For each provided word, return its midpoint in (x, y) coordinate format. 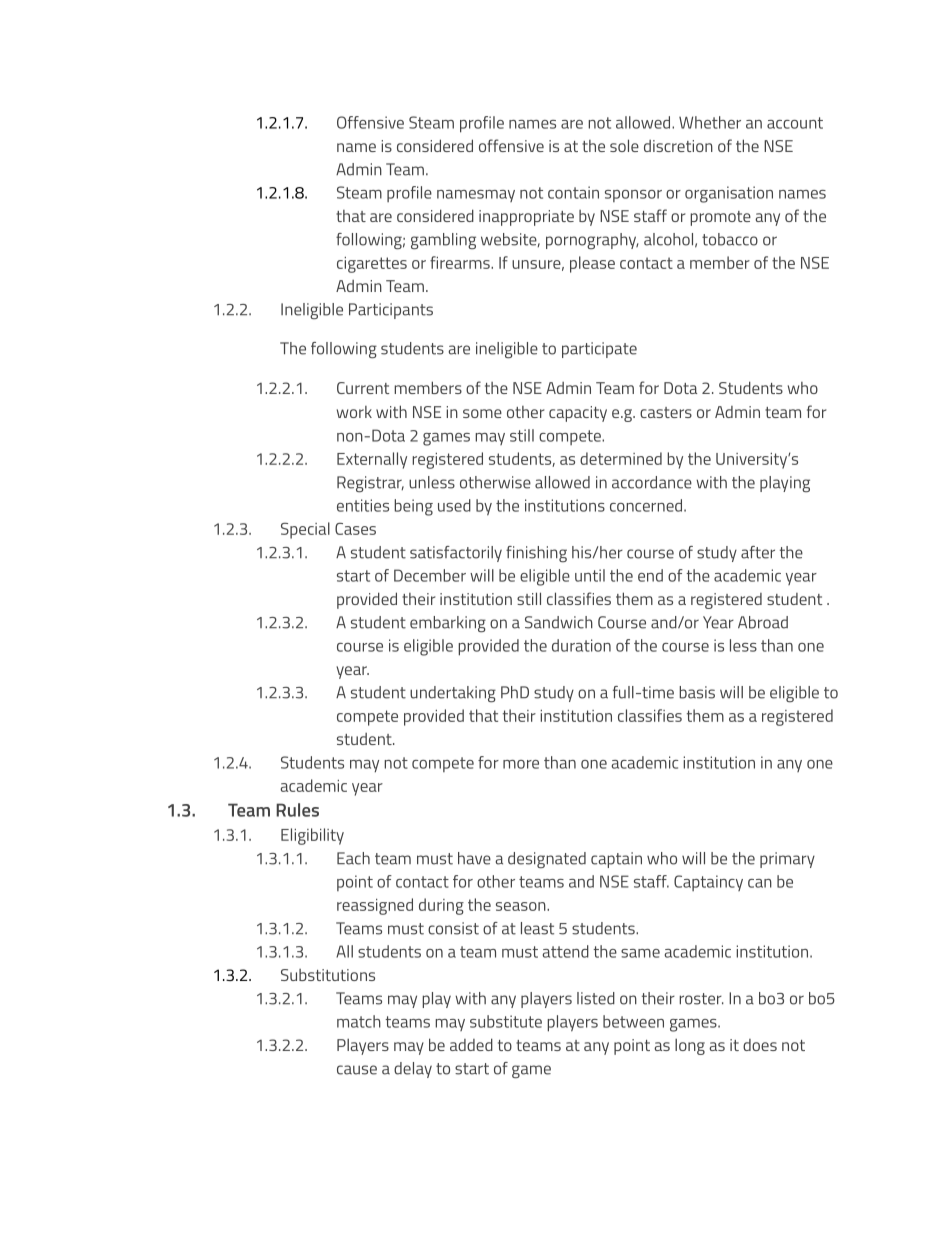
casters (666, 412)
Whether (710, 122)
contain (573, 192)
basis (697, 692)
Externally (372, 460)
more (521, 764)
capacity (578, 414)
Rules (297, 810)
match (359, 1021)
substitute (506, 1021)
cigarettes (372, 265)
